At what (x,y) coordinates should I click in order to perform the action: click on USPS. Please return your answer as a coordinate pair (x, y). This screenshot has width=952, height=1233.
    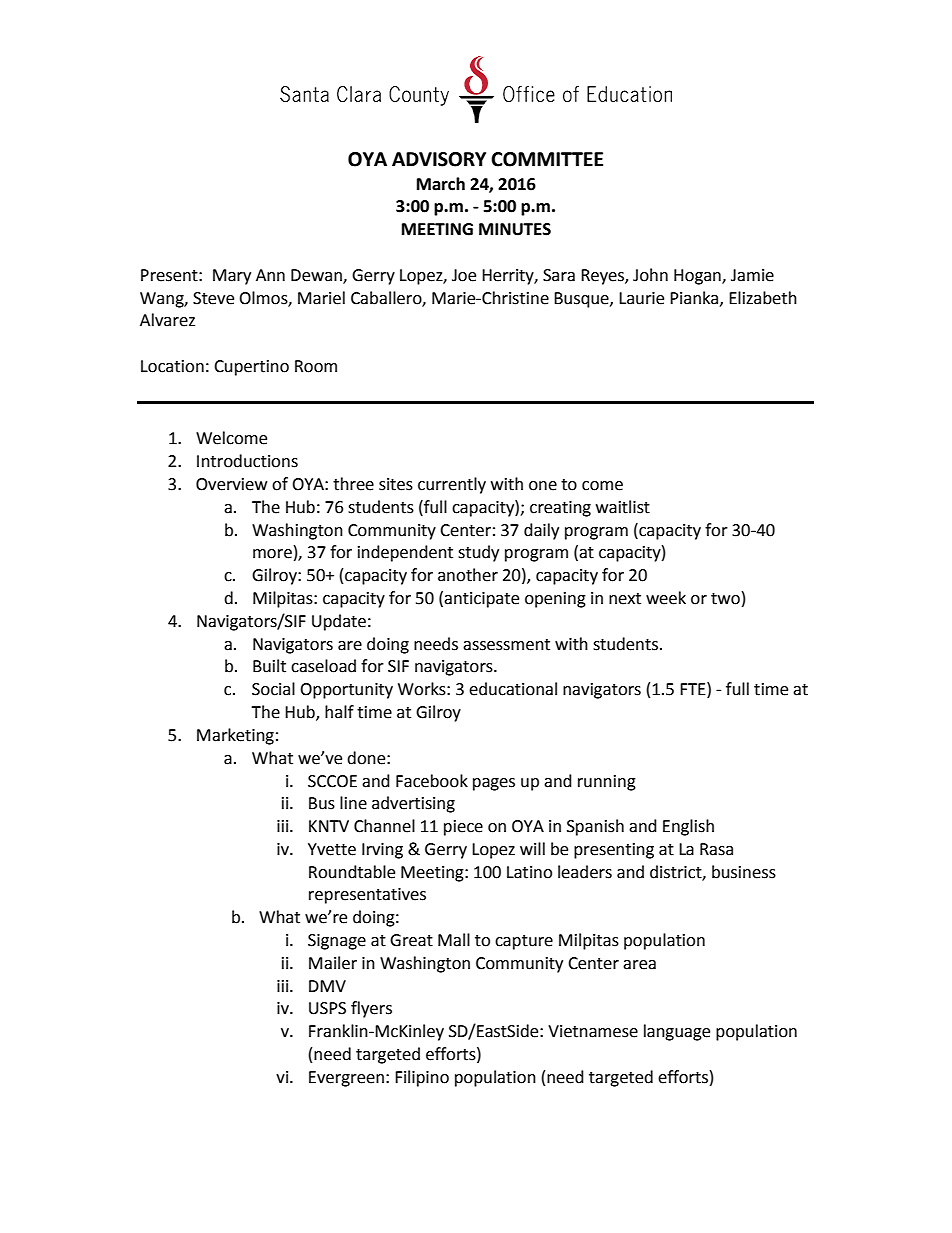
    Looking at the image, I should click on (327, 1008).
